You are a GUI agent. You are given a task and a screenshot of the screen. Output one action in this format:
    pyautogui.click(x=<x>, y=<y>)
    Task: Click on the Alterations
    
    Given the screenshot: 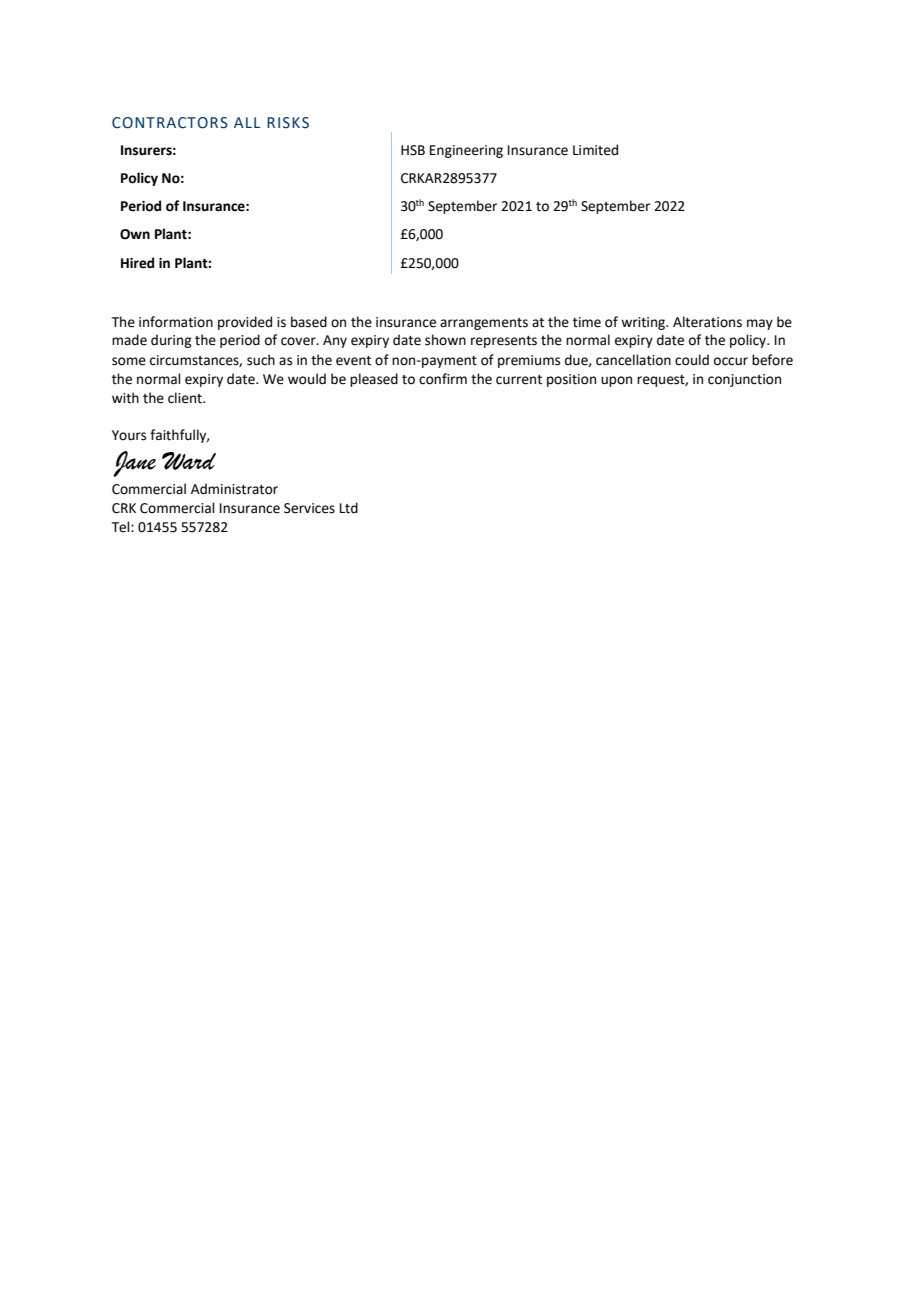 What is the action you would take?
    pyautogui.click(x=707, y=322)
